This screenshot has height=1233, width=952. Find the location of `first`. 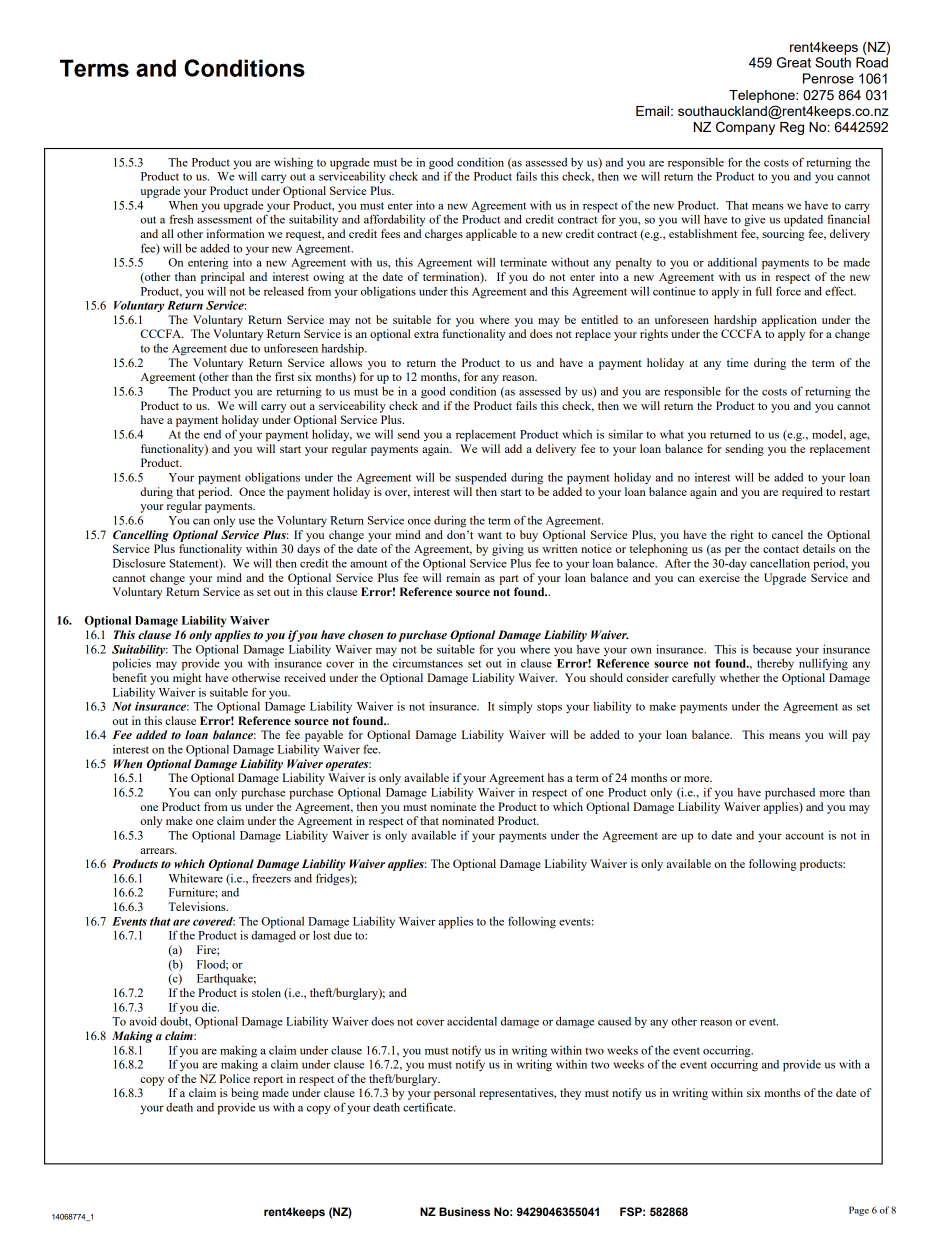

first is located at coordinates (284, 376).
